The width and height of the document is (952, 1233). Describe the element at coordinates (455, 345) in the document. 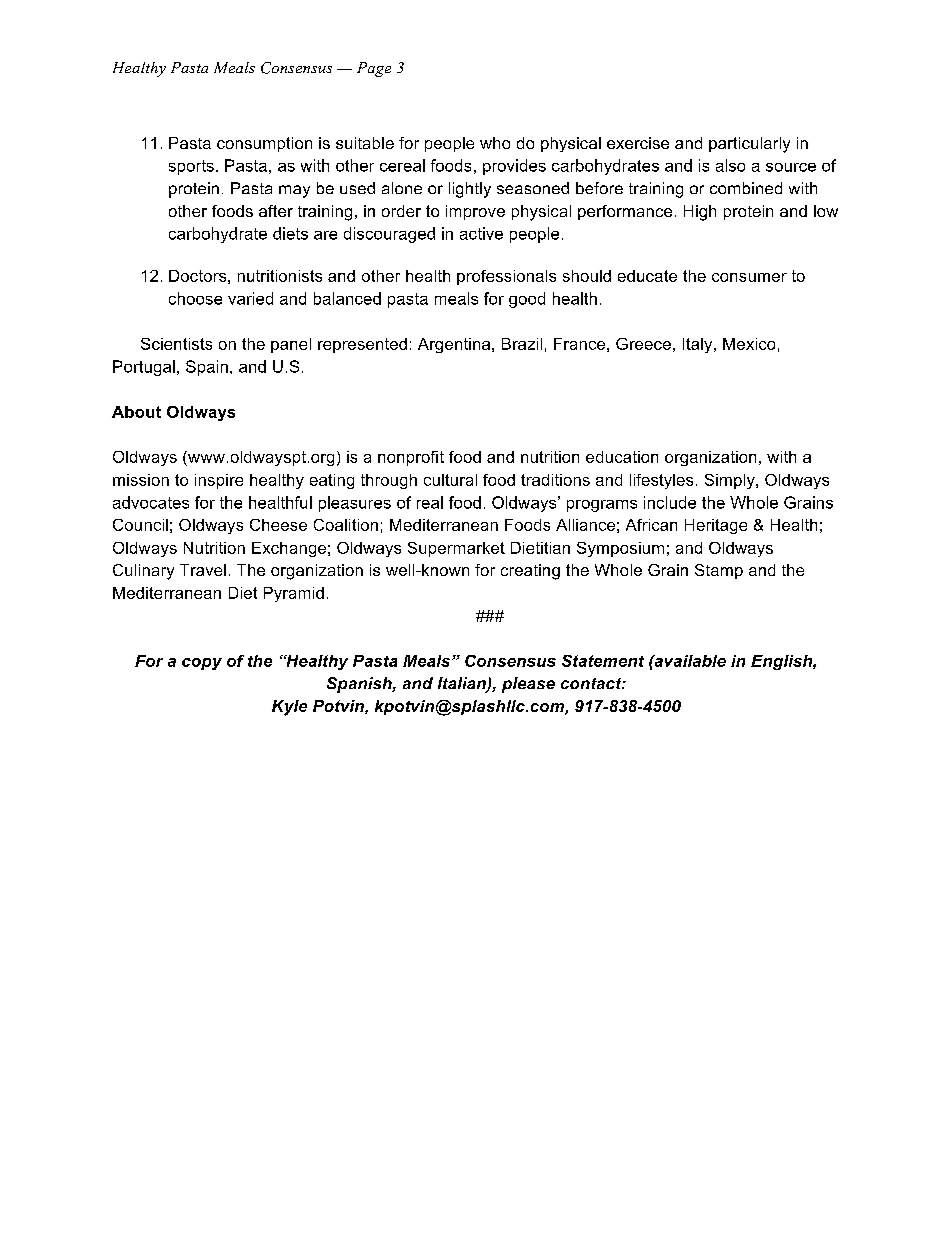

I see `Argentina` at that location.
